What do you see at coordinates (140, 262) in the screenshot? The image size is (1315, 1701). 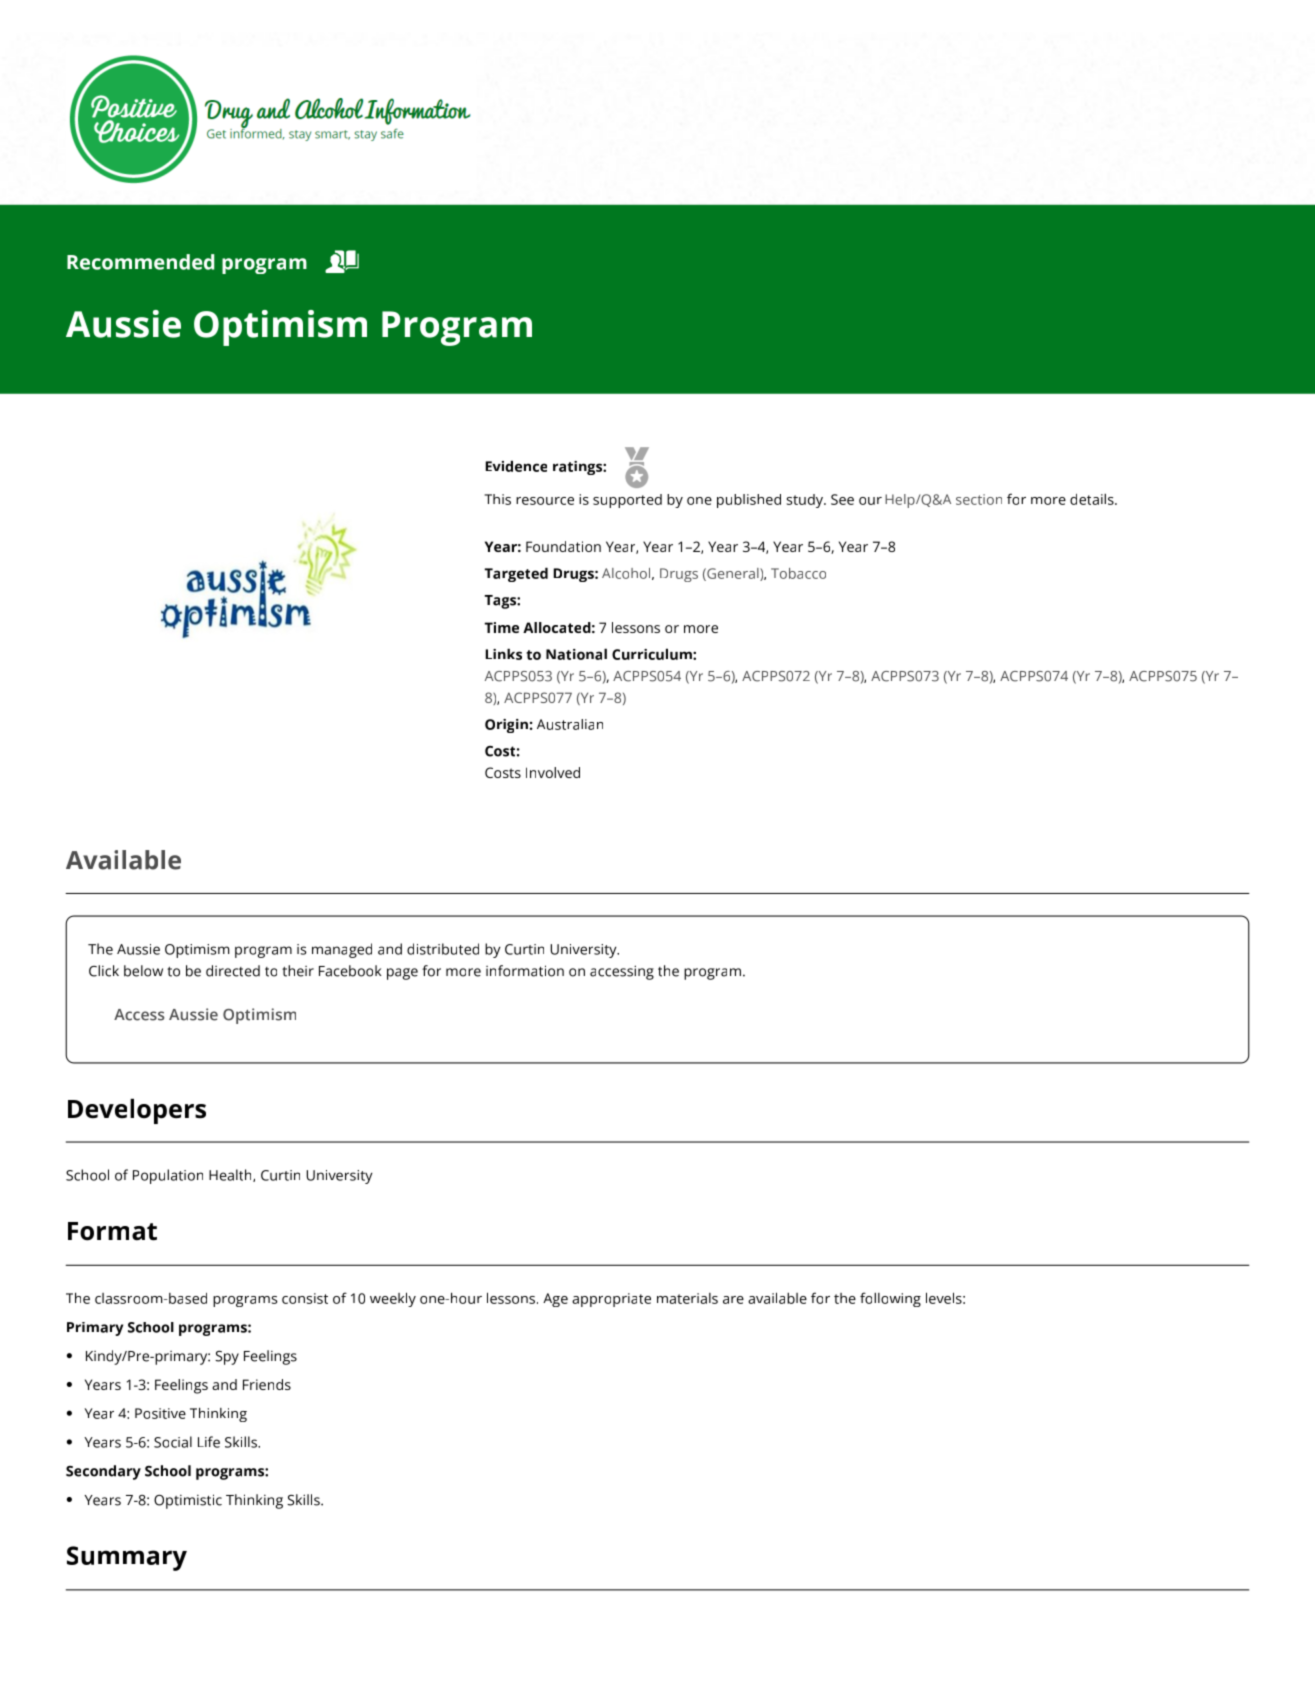 I see `Recommended` at bounding box center [140, 262].
